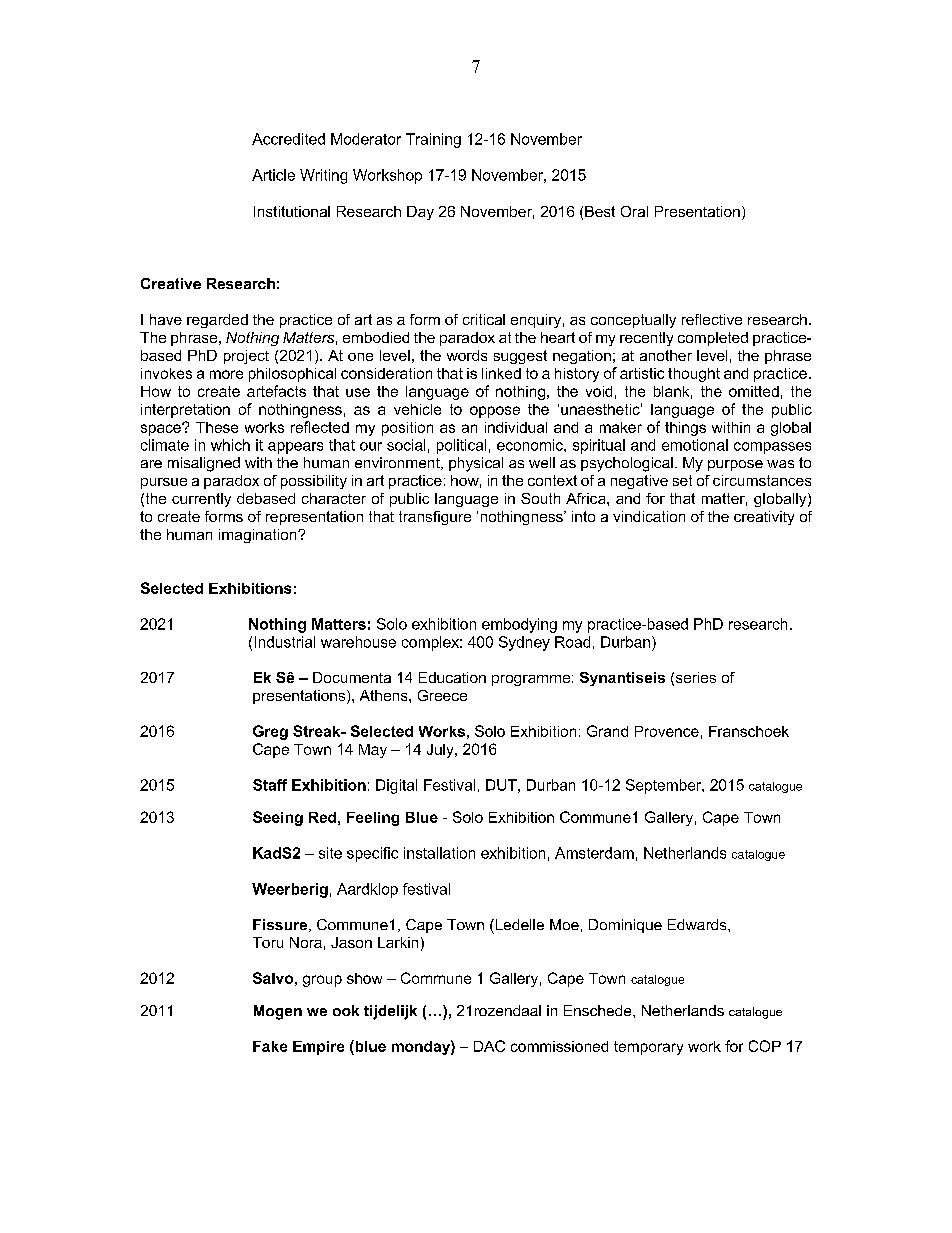 This document has height=1233, width=952. Describe the element at coordinates (433, 140) in the document. I see `Training` at that location.
